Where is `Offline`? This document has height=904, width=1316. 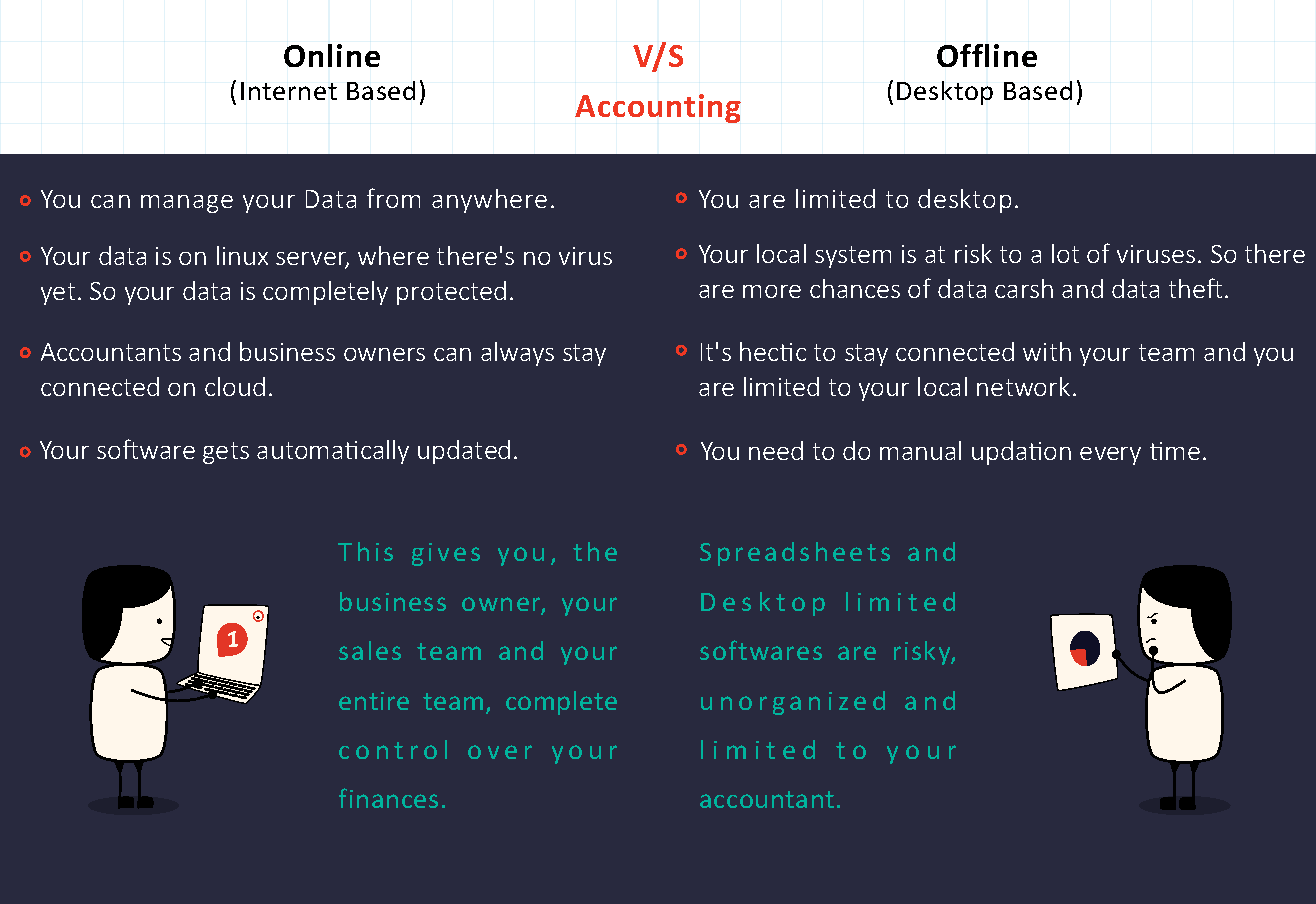
Offline is located at coordinates (987, 55).
